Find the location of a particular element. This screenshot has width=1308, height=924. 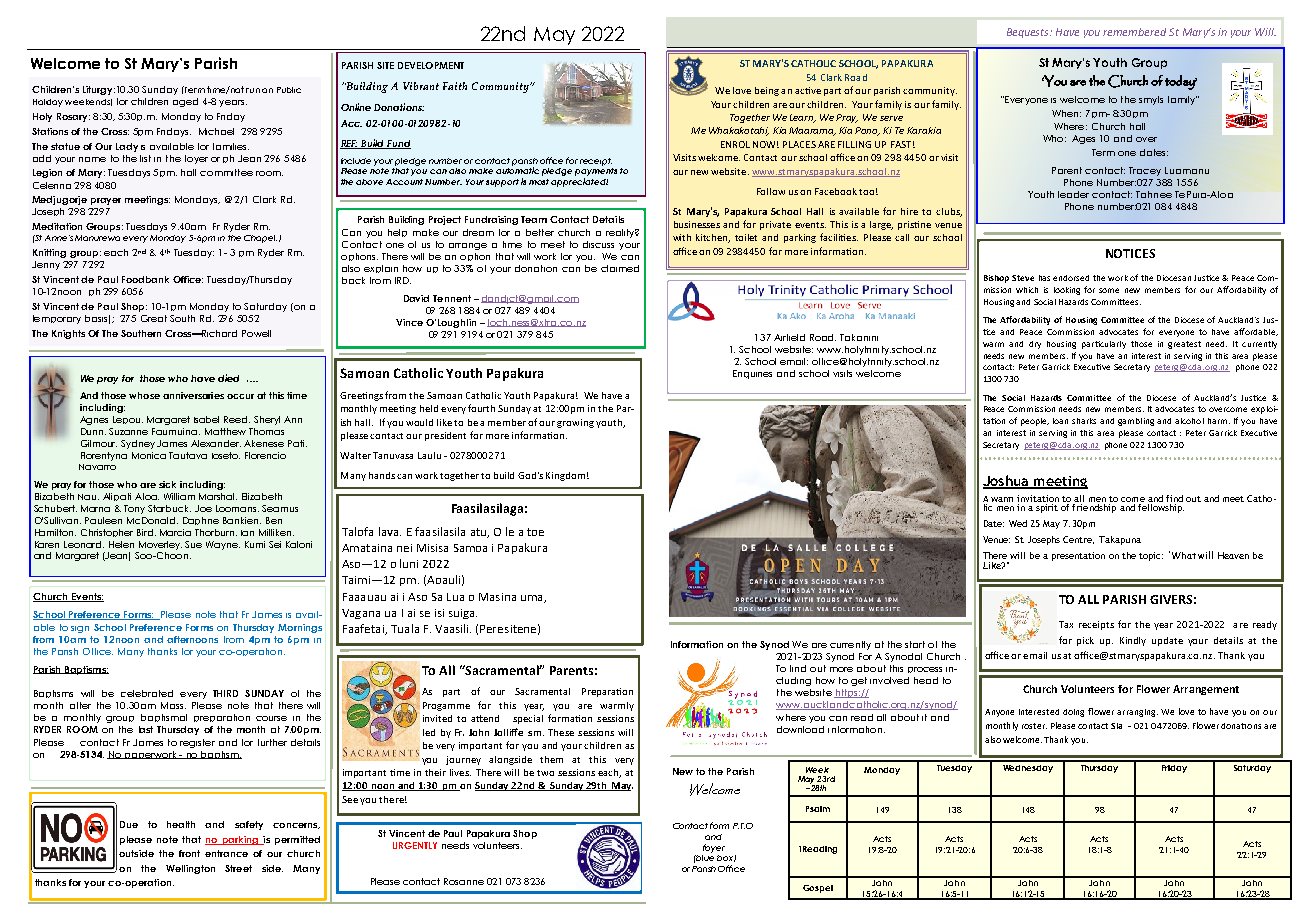

Jenny is located at coordinates (46, 265).
